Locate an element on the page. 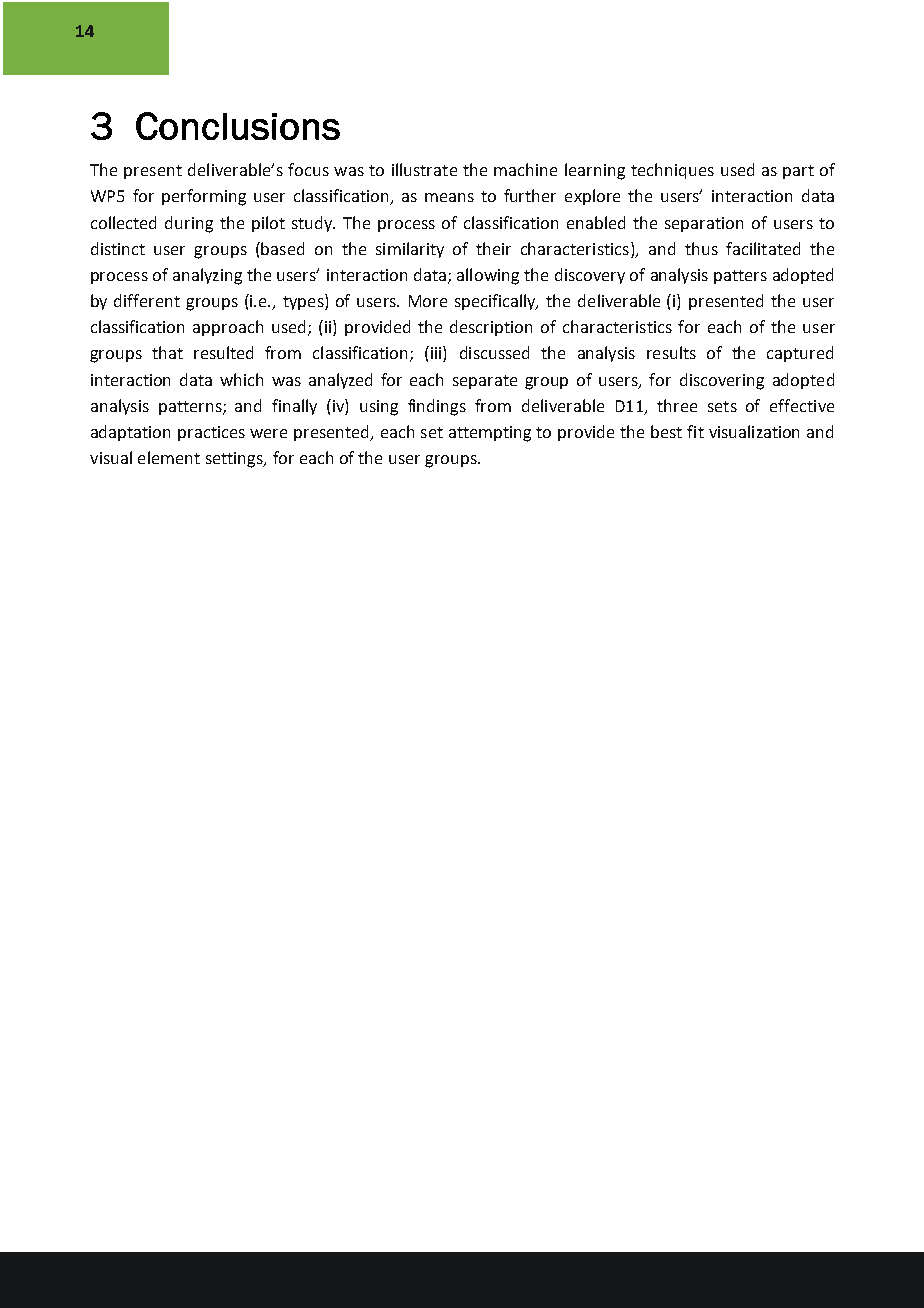  patters is located at coordinates (740, 277).
